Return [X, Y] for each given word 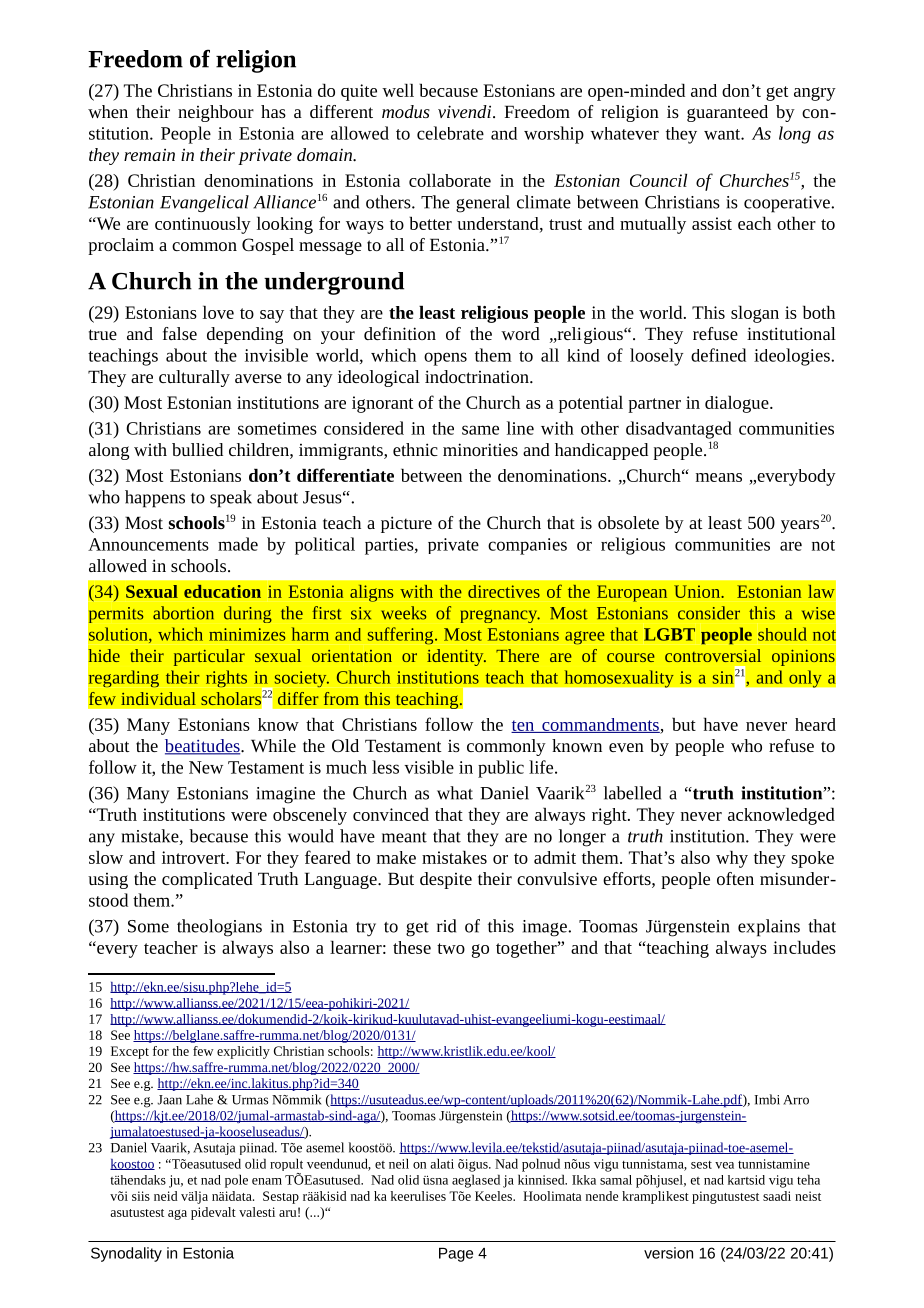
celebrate [450, 133]
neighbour [216, 113]
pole [236, 1181]
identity [456, 657]
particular [209, 657]
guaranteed [727, 113]
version [668, 1253]
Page [456, 1255]
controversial [713, 655]
